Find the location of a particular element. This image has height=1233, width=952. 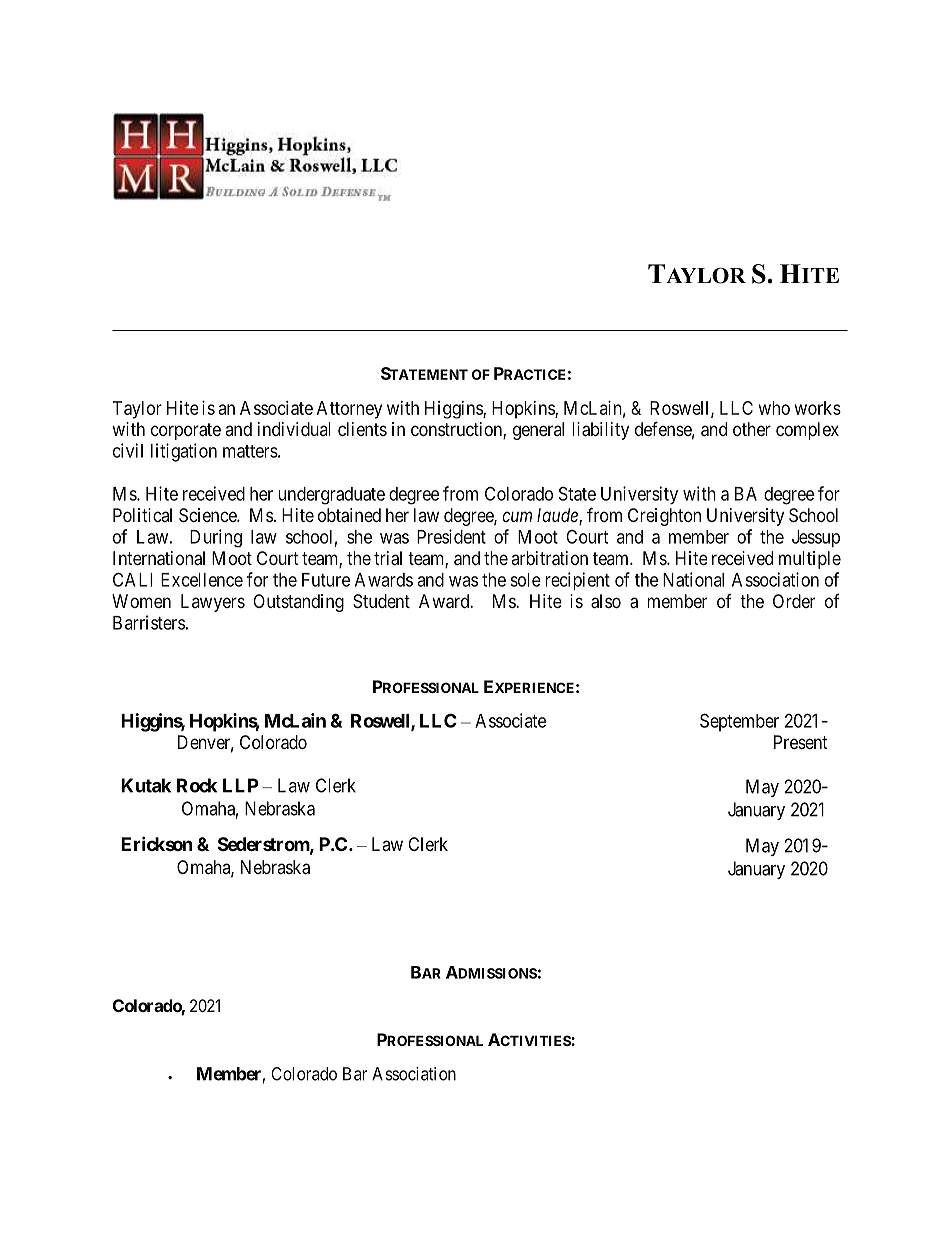

LLP is located at coordinates (241, 785).
